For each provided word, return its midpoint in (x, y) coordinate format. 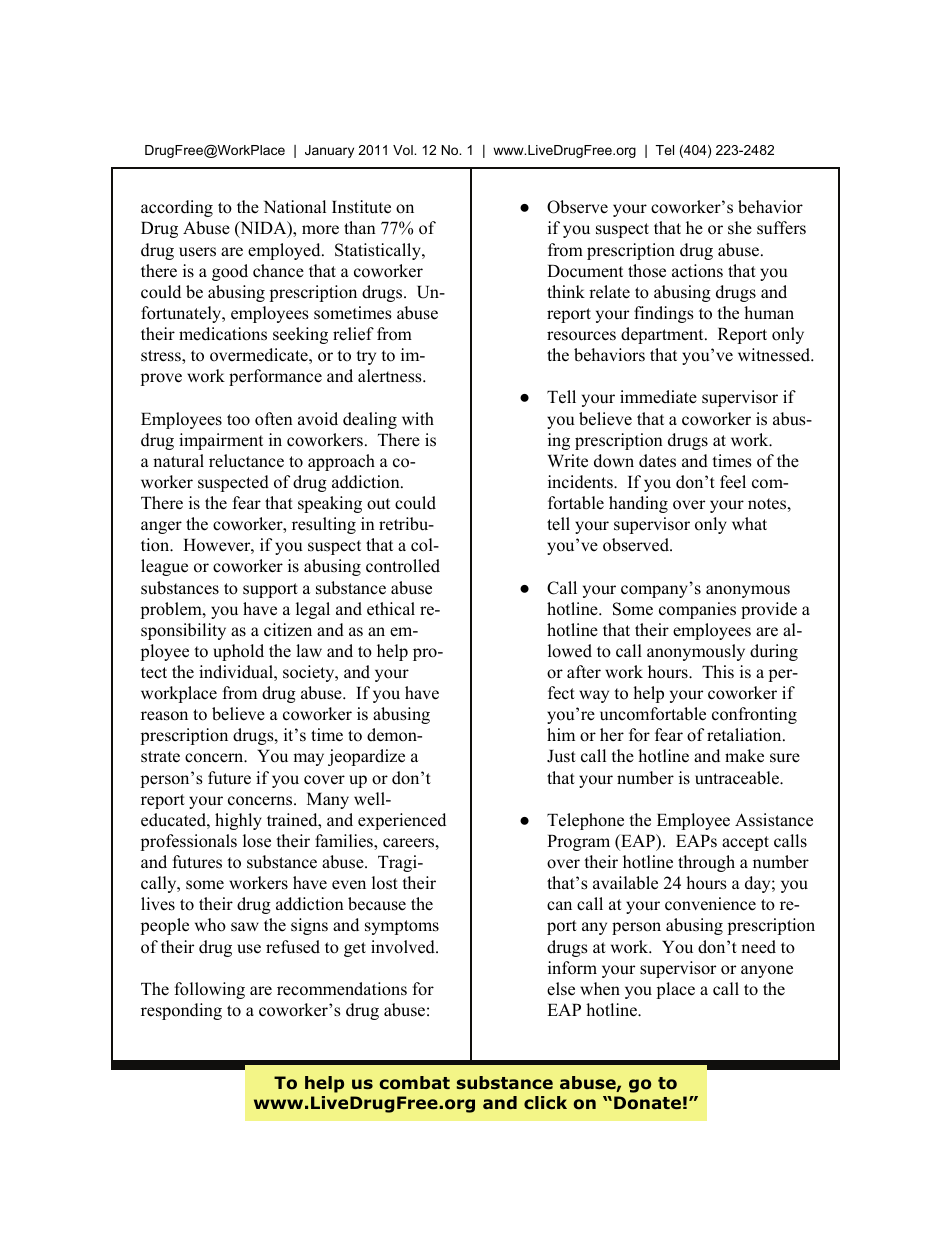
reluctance (246, 461)
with (418, 418)
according (177, 208)
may (308, 759)
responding (181, 1011)
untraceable (738, 778)
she (740, 228)
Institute (361, 207)
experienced (402, 821)
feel (733, 482)
